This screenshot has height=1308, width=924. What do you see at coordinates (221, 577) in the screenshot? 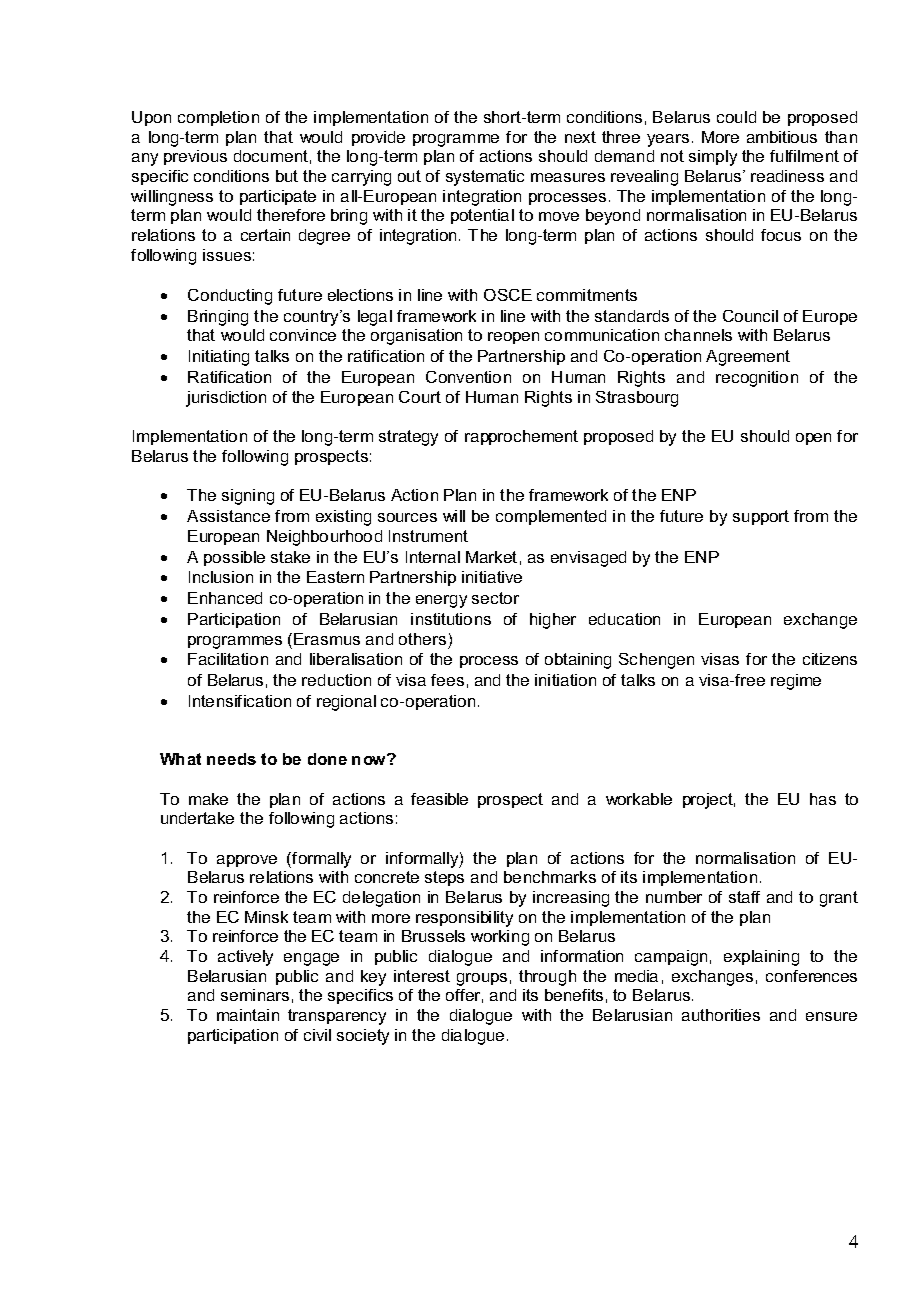
I see `Inclusion` at bounding box center [221, 577].
